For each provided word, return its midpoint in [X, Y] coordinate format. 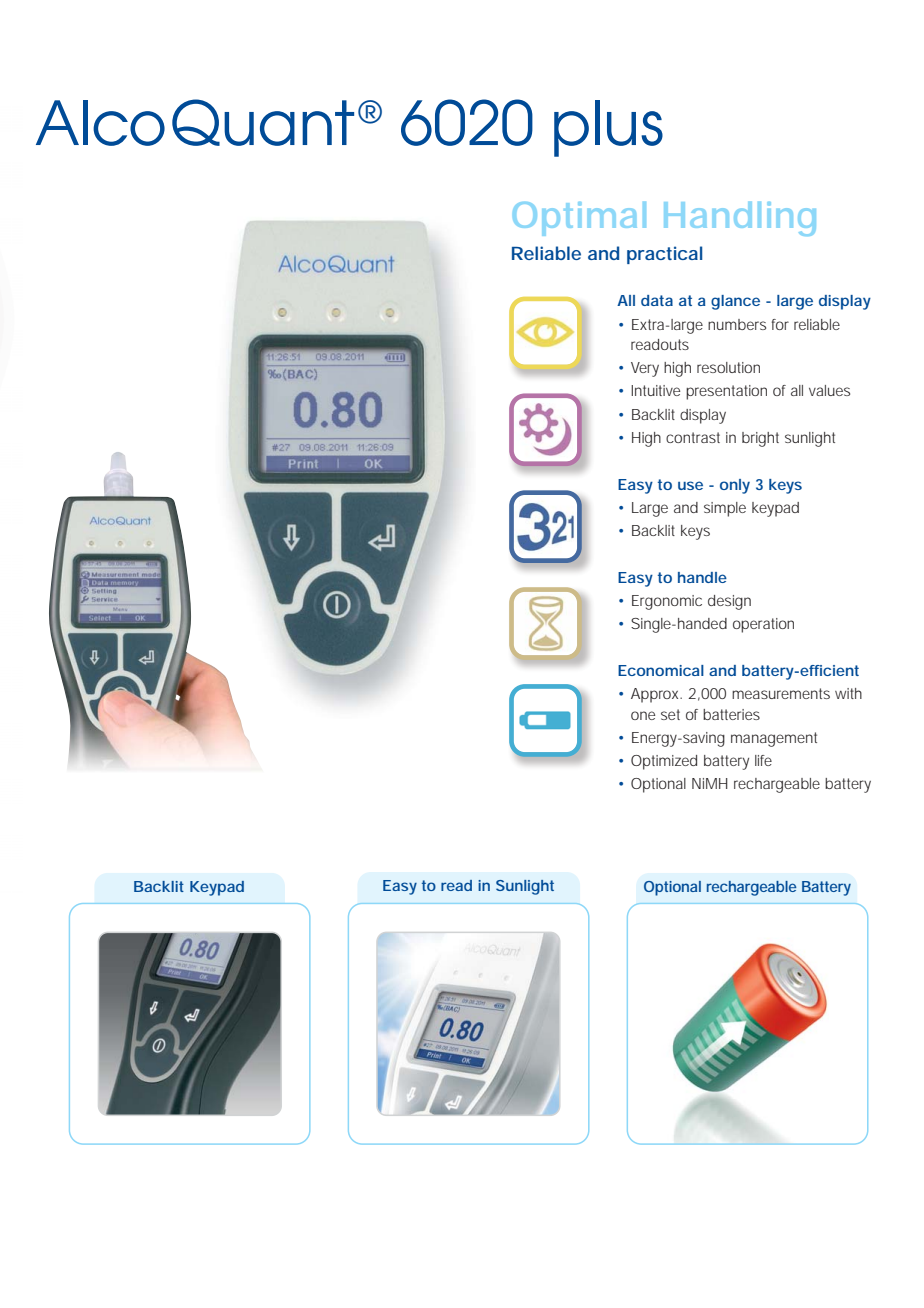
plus [608, 128]
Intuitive [655, 390]
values [829, 390]
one [643, 715]
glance [735, 302]
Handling [740, 219]
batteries [731, 714]
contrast [693, 437]
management [774, 739]
